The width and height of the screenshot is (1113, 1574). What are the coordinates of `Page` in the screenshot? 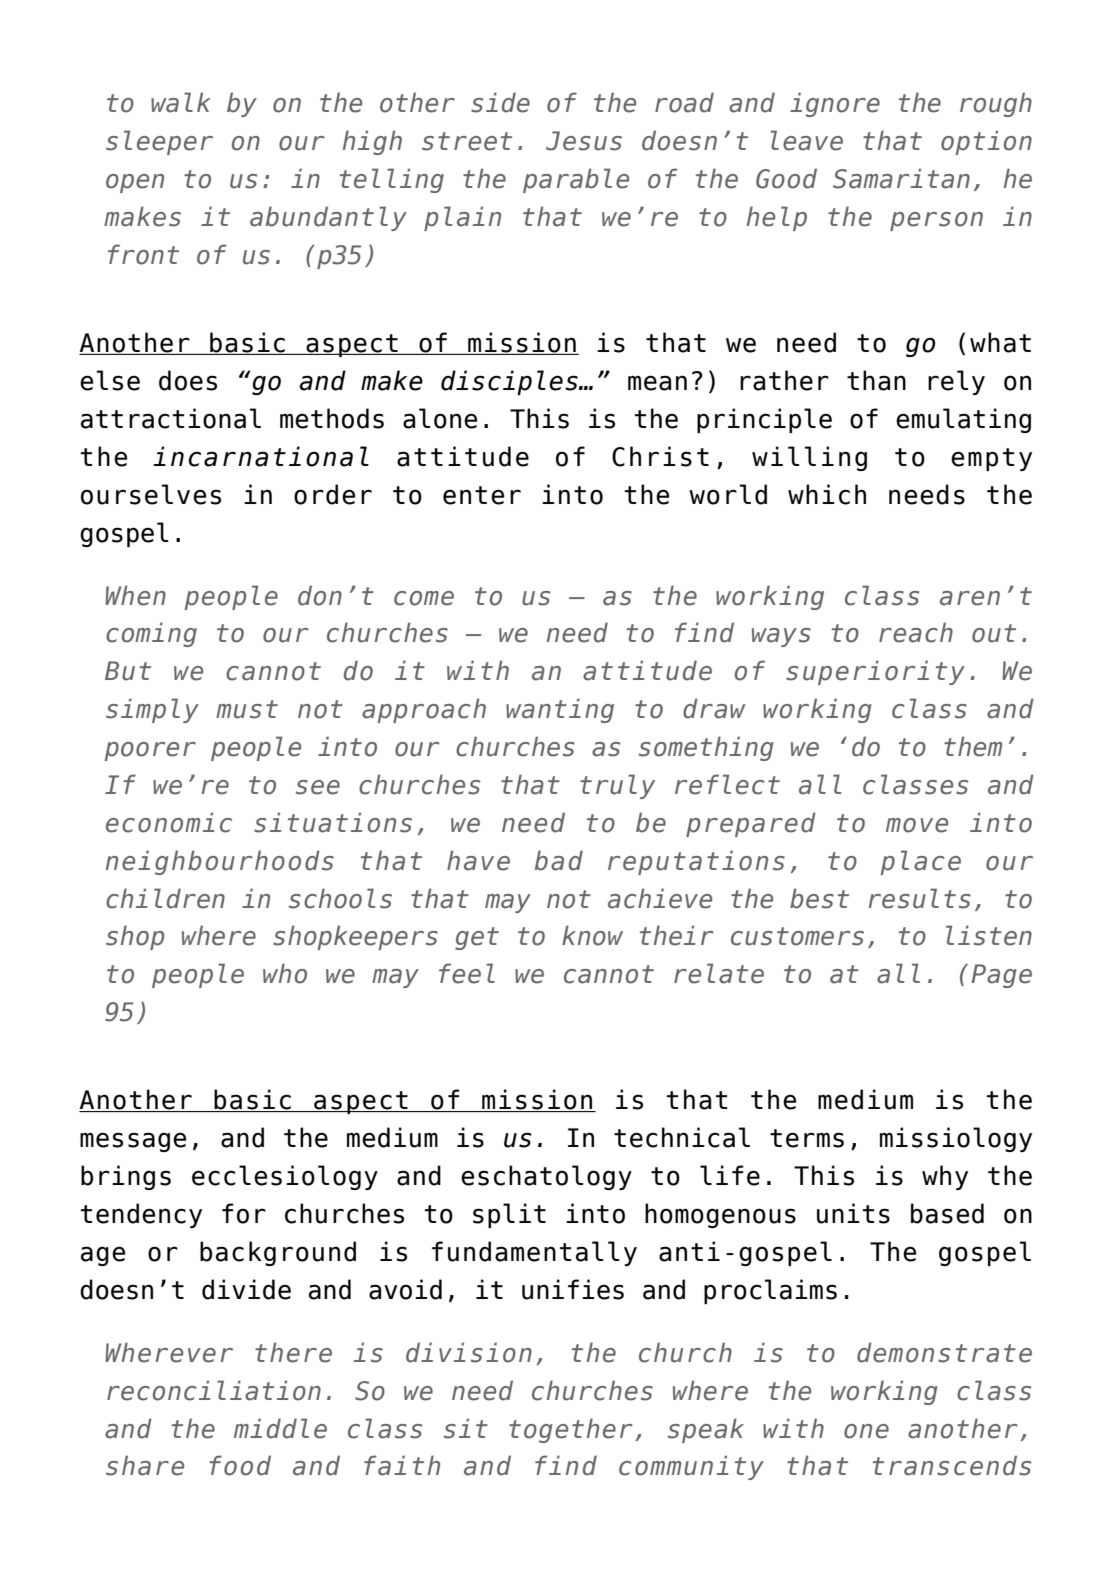 It's located at (1001, 976).
